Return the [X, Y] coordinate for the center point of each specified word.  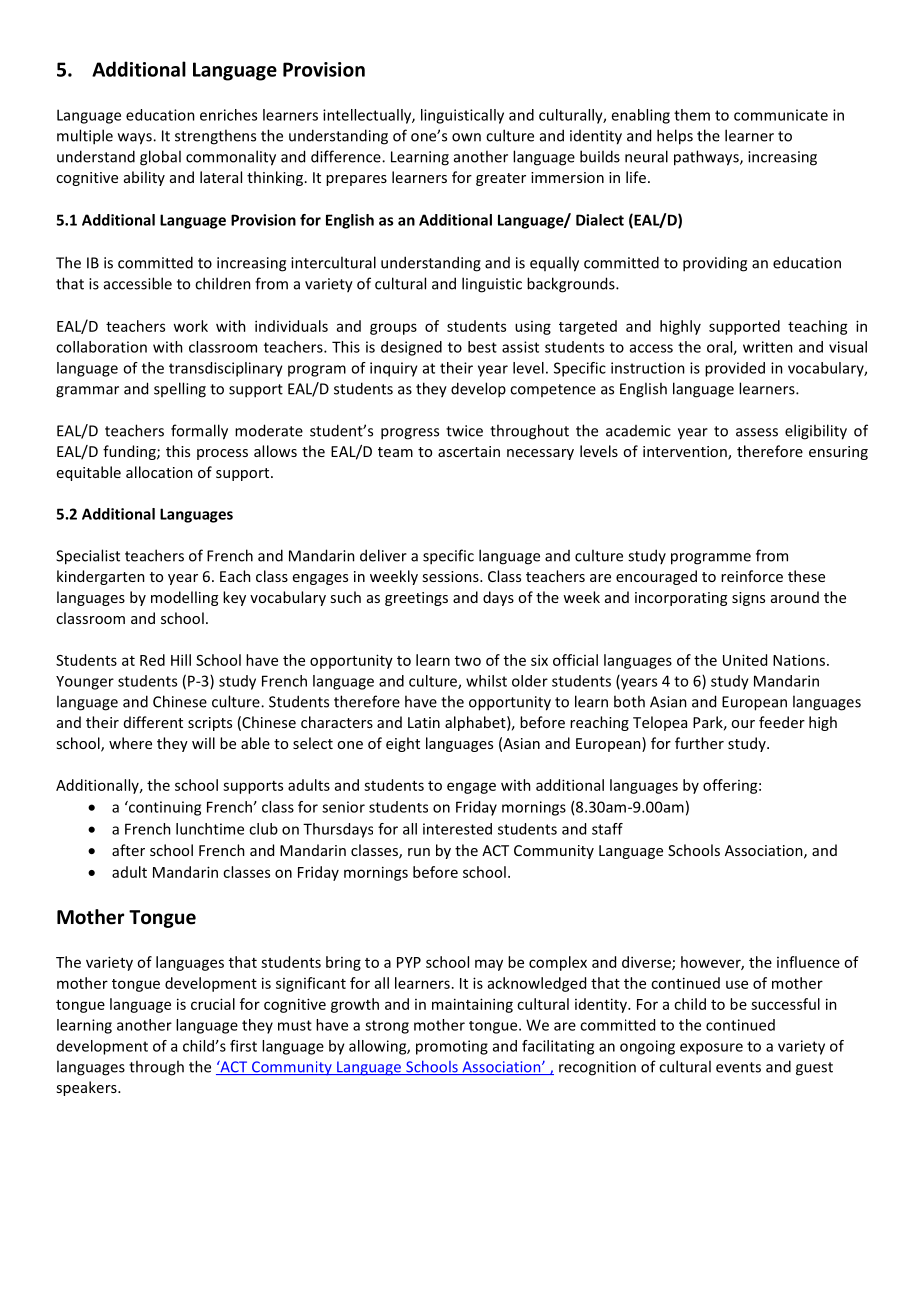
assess [757, 432]
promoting [452, 1047]
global [160, 158]
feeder [782, 722]
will [203, 743]
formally [199, 432]
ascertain [469, 451]
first [243, 1046]
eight [403, 744]
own [466, 137]
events [738, 1067]
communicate [781, 115]
